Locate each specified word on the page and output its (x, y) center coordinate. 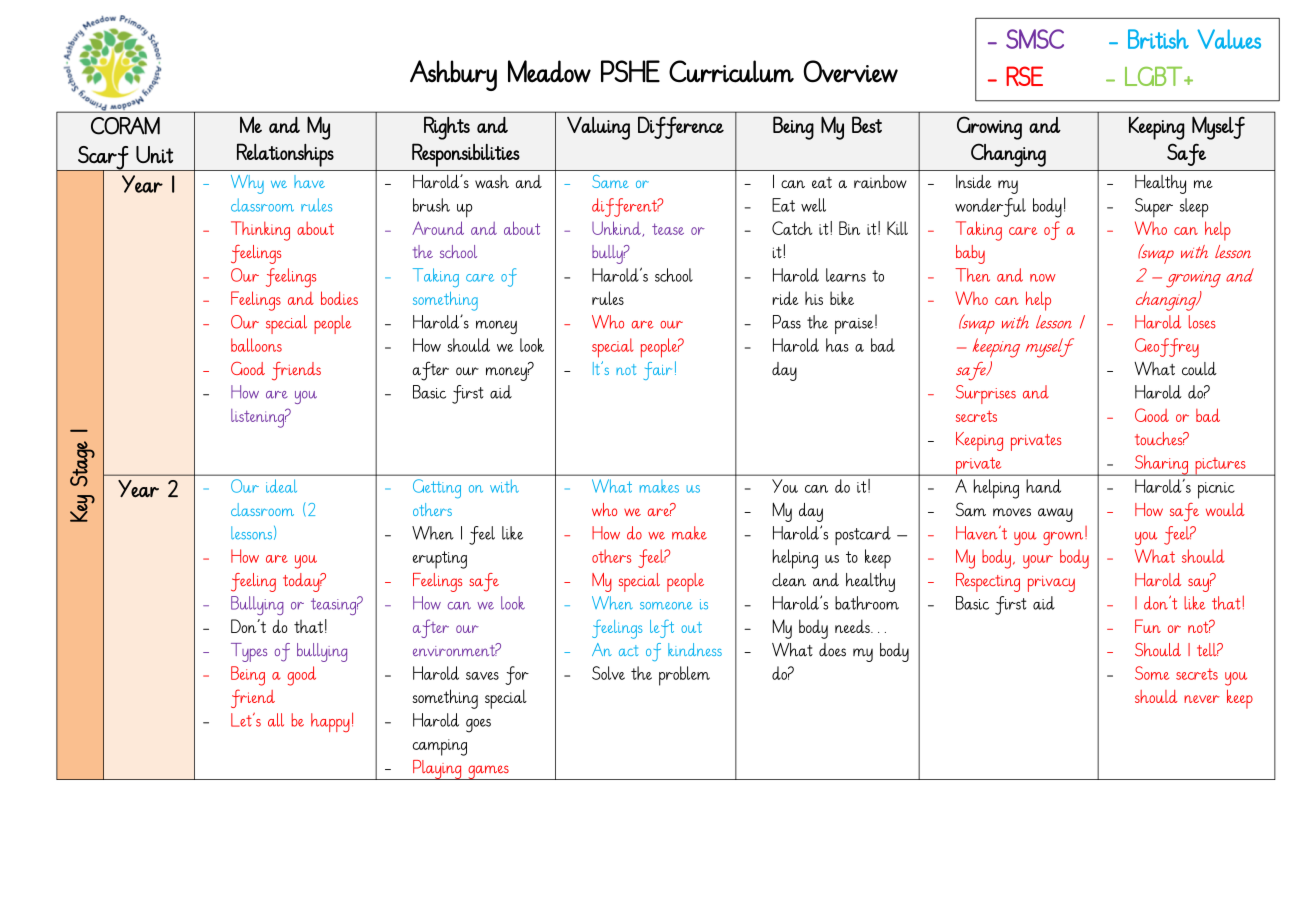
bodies (339, 298)
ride (785, 298)
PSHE (630, 71)
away (1055, 515)
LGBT (1153, 76)
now (1043, 278)
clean (789, 580)
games (488, 772)
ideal (281, 486)
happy (330, 722)
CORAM (125, 126)
